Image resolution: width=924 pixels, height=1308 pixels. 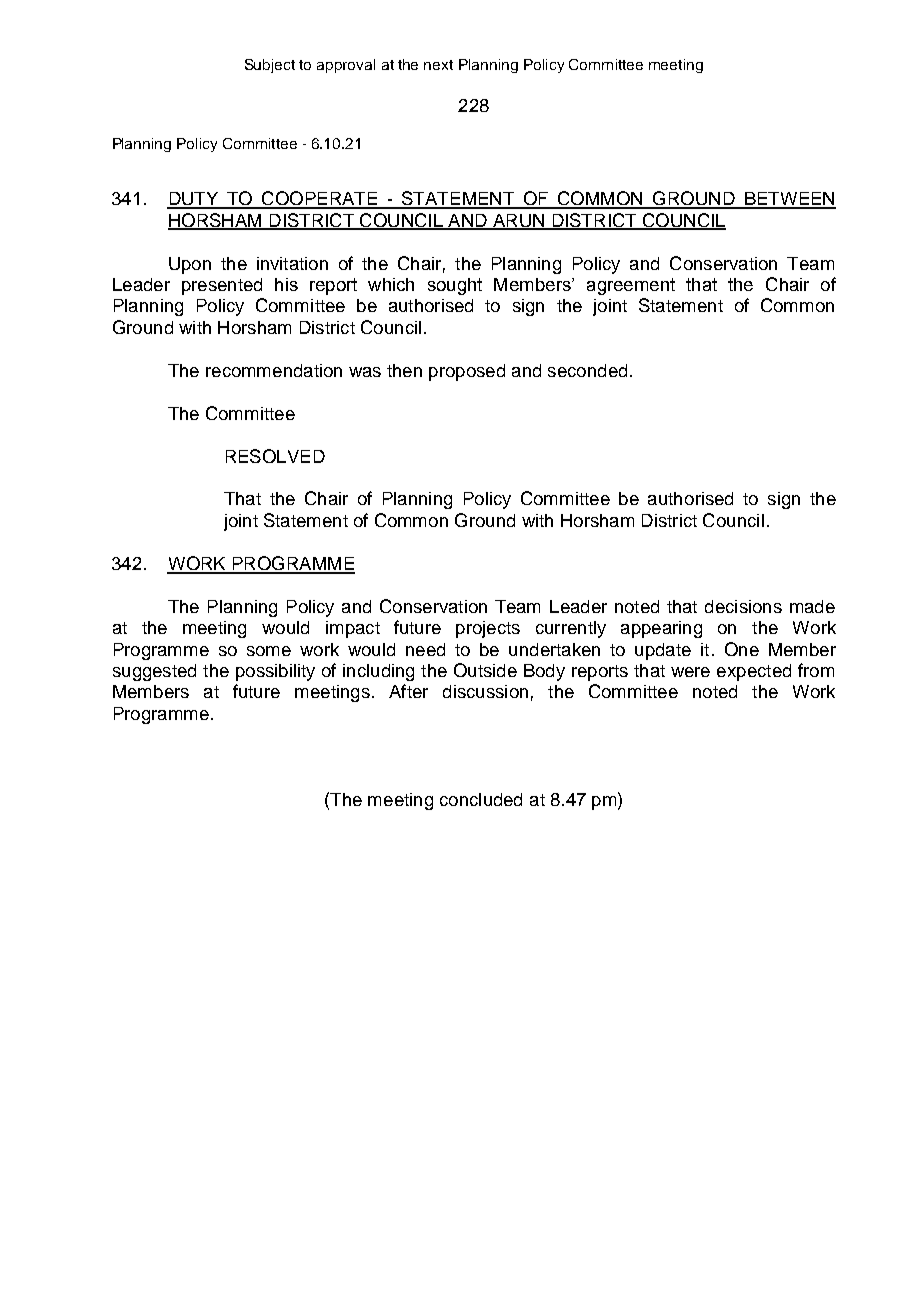 I want to click on projects, so click(x=488, y=629).
